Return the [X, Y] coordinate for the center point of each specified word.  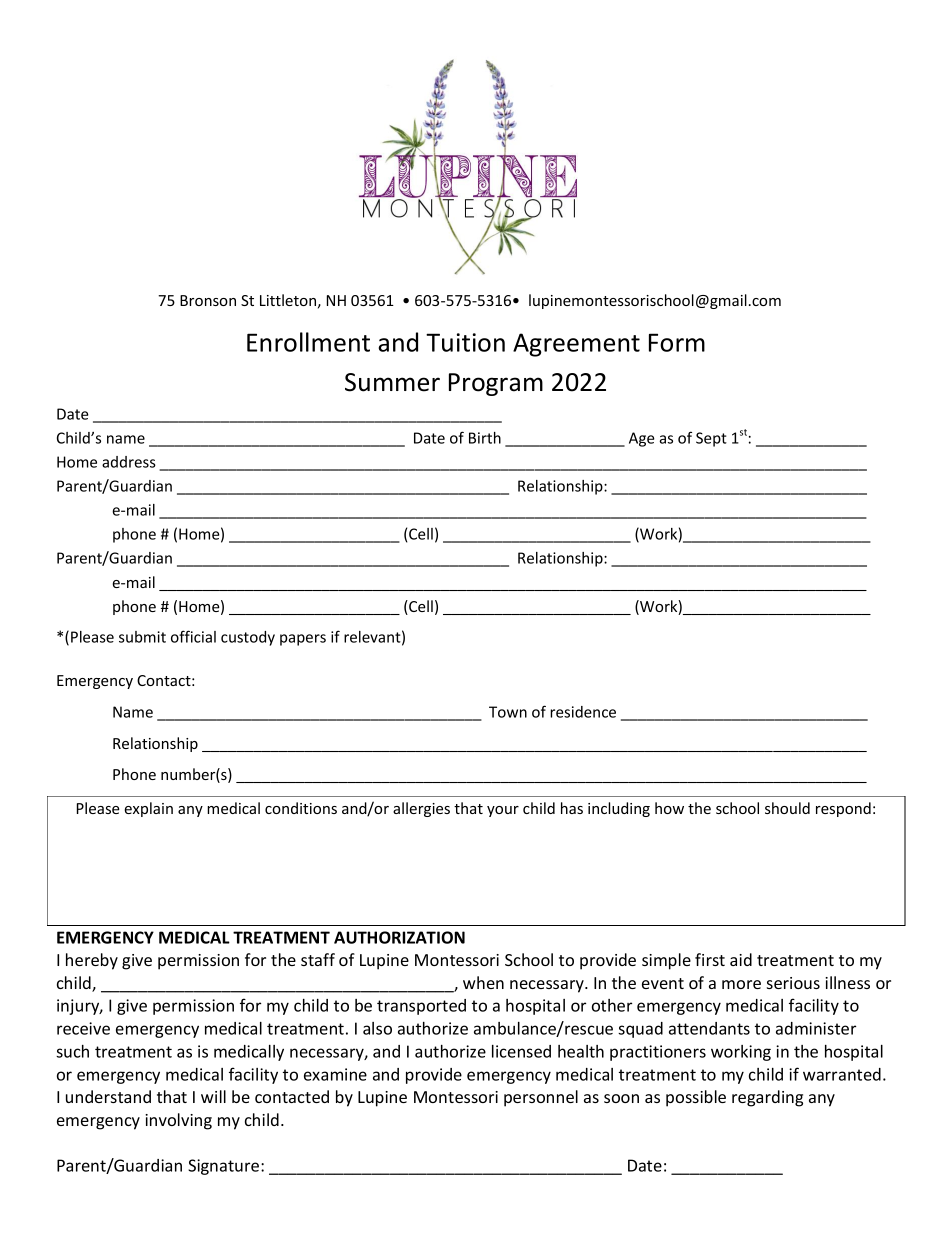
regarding [767, 1098]
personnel [541, 1098]
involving [178, 1121]
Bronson [208, 300]
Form [677, 342]
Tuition [465, 342]
